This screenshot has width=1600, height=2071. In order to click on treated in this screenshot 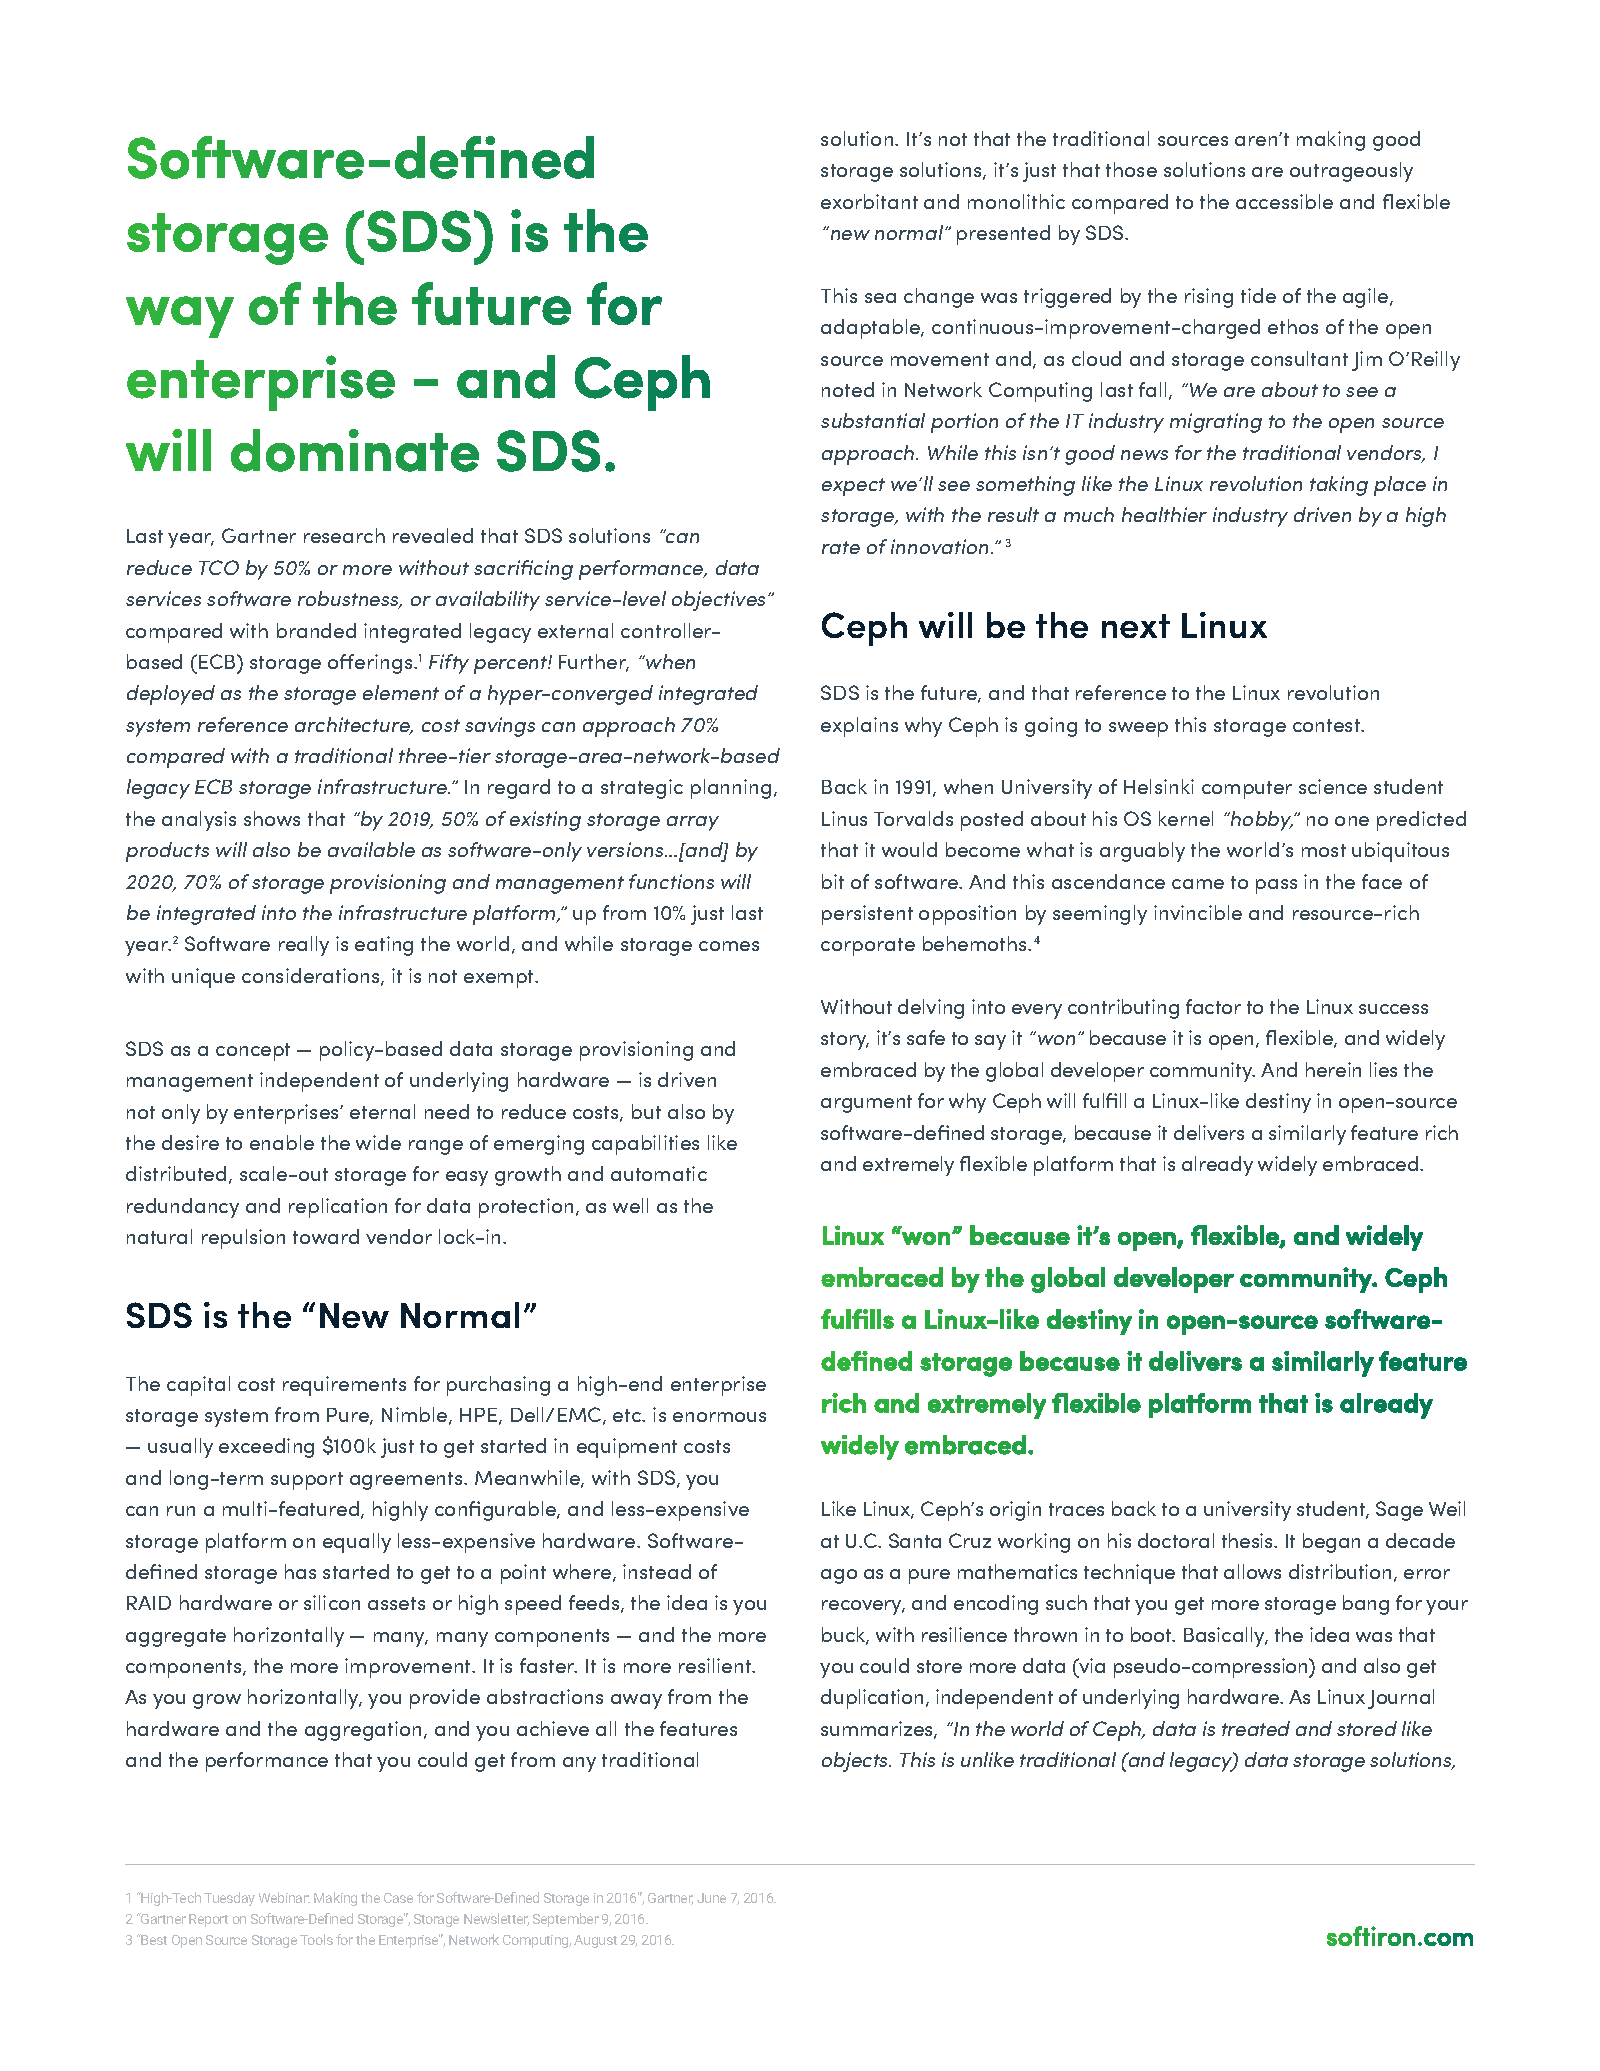, I will do `click(1256, 1728)`.
